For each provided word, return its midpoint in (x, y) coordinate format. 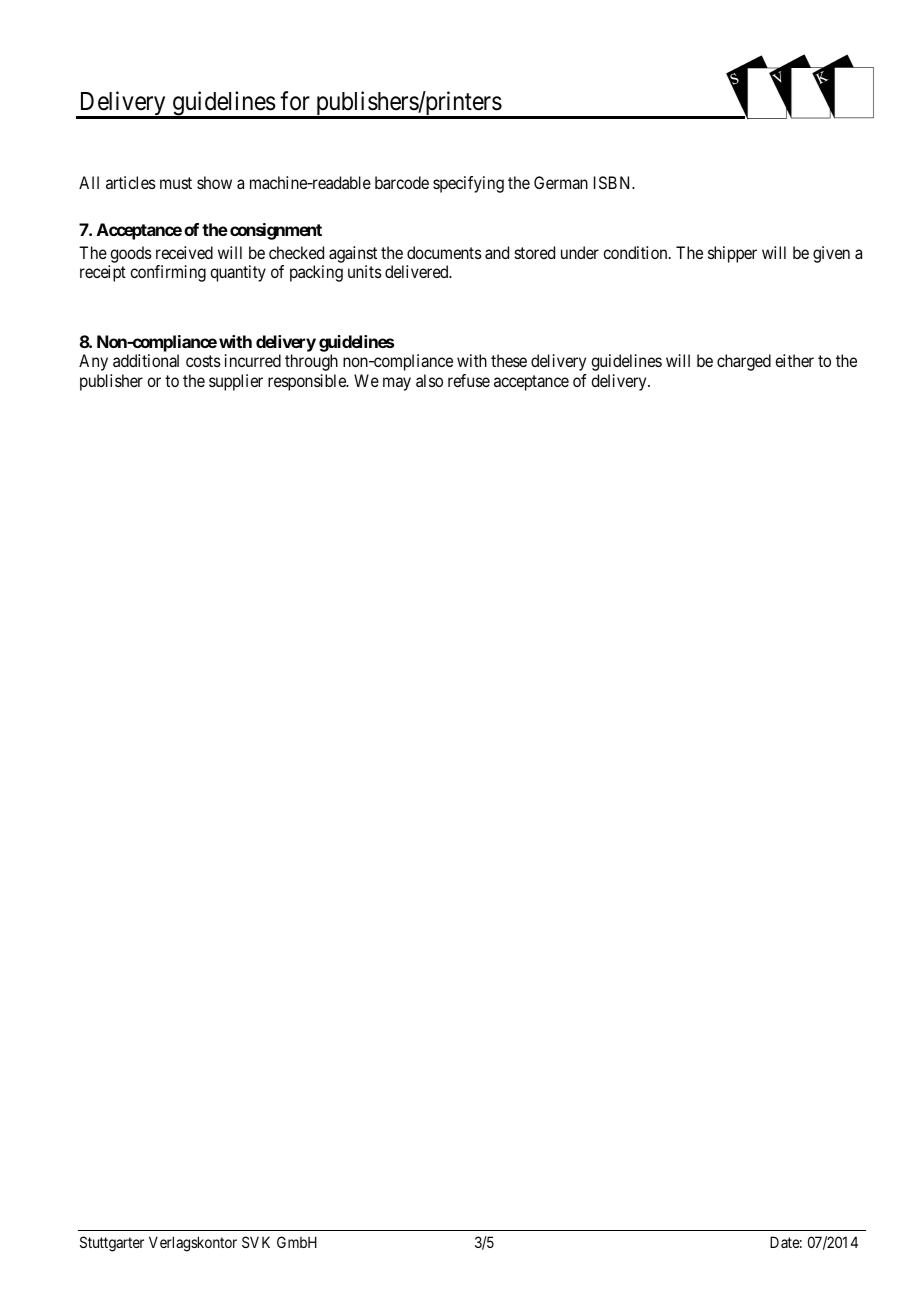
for (295, 101)
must (176, 183)
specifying (468, 184)
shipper (732, 254)
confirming (168, 273)
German (561, 182)
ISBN (614, 182)
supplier (236, 382)
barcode (402, 182)
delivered (418, 271)
